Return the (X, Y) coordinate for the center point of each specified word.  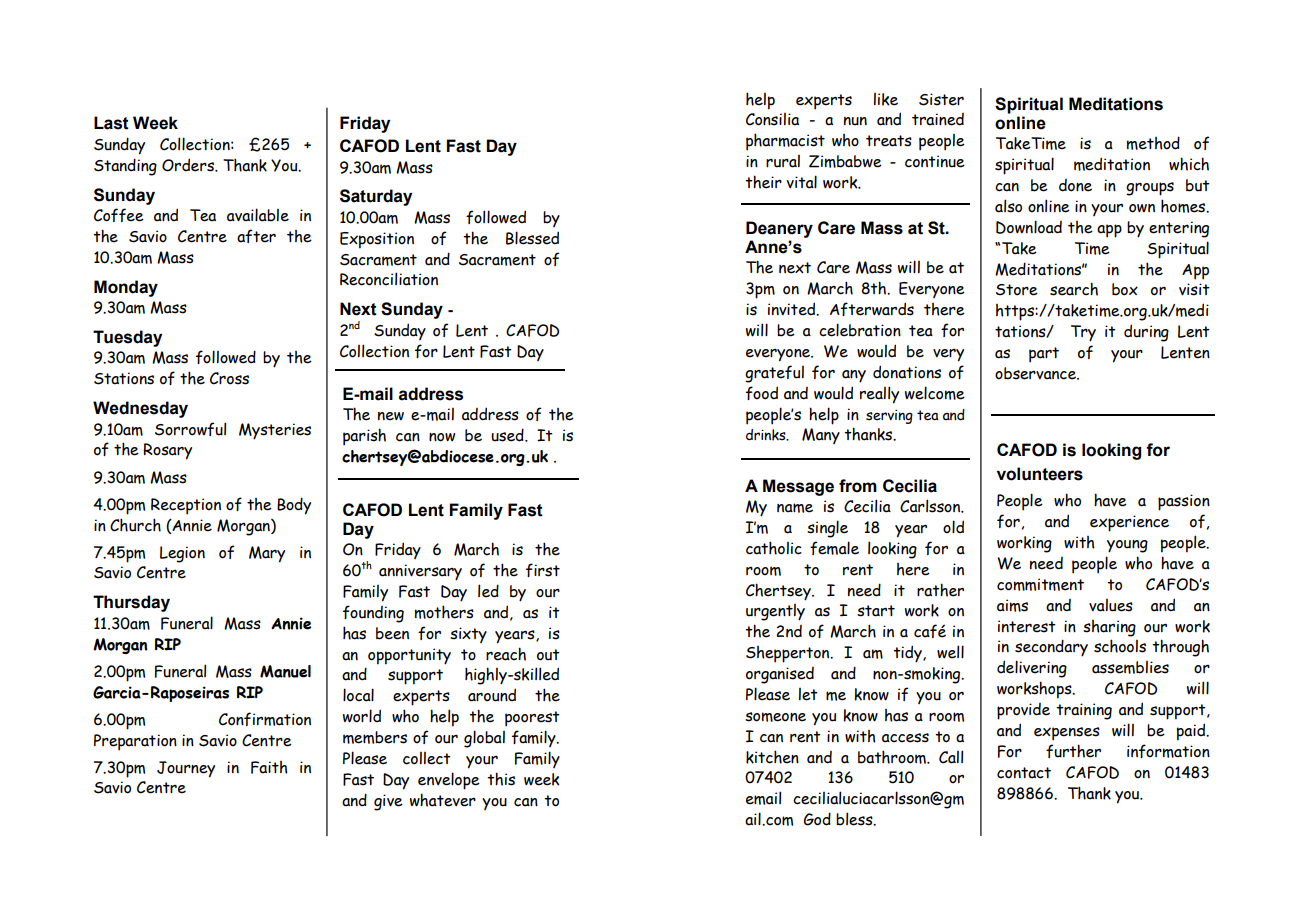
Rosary (167, 451)
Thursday (131, 603)
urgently (775, 612)
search (1074, 289)
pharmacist (785, 142)
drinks (767, 435)
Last (111, 123)
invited (793, 309)
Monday (126, 288)
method (1153, 143)
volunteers (1040, 474)
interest (1027, 626)
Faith (269, 767)
